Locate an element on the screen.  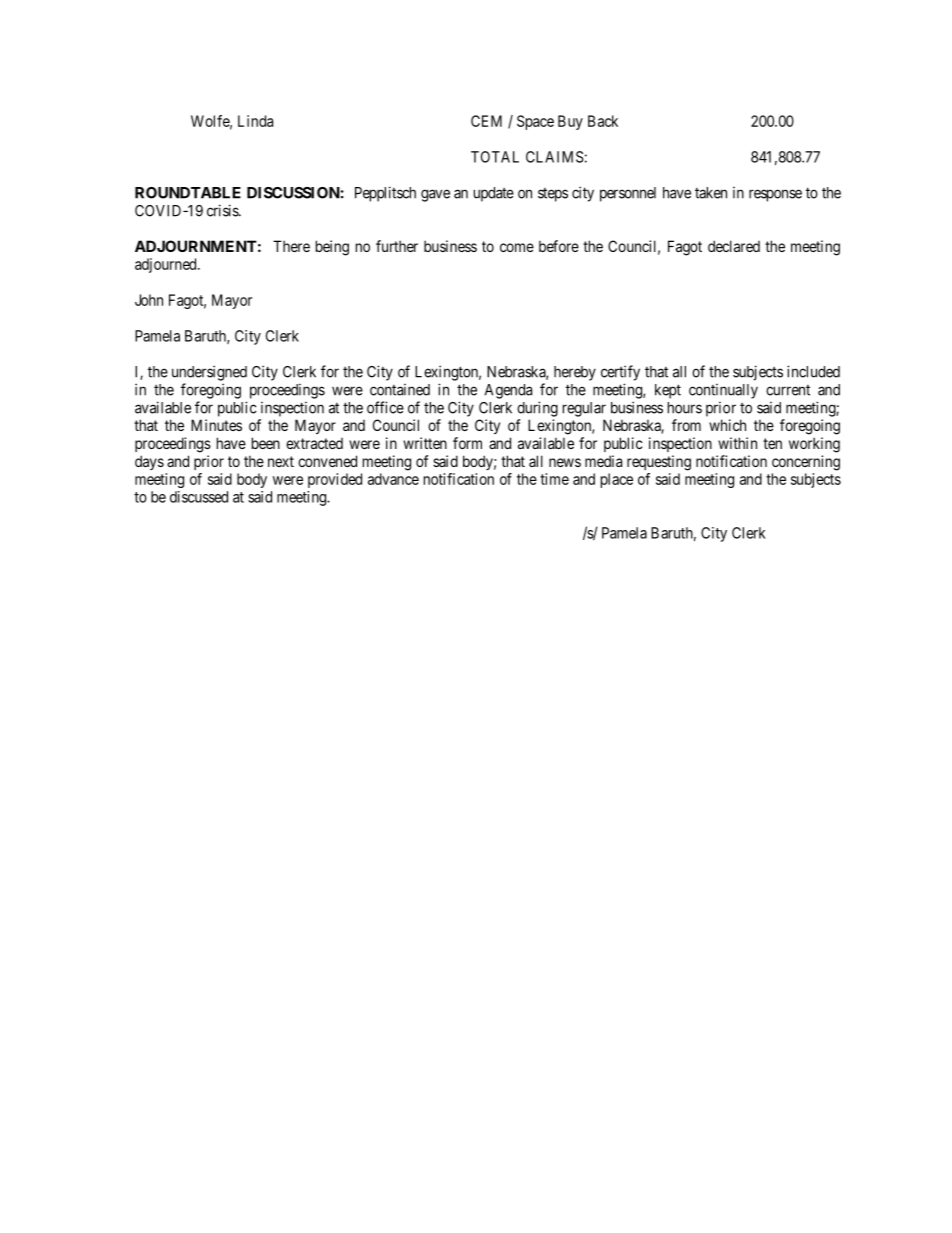
discussed is located at coordinates (199, 497).
